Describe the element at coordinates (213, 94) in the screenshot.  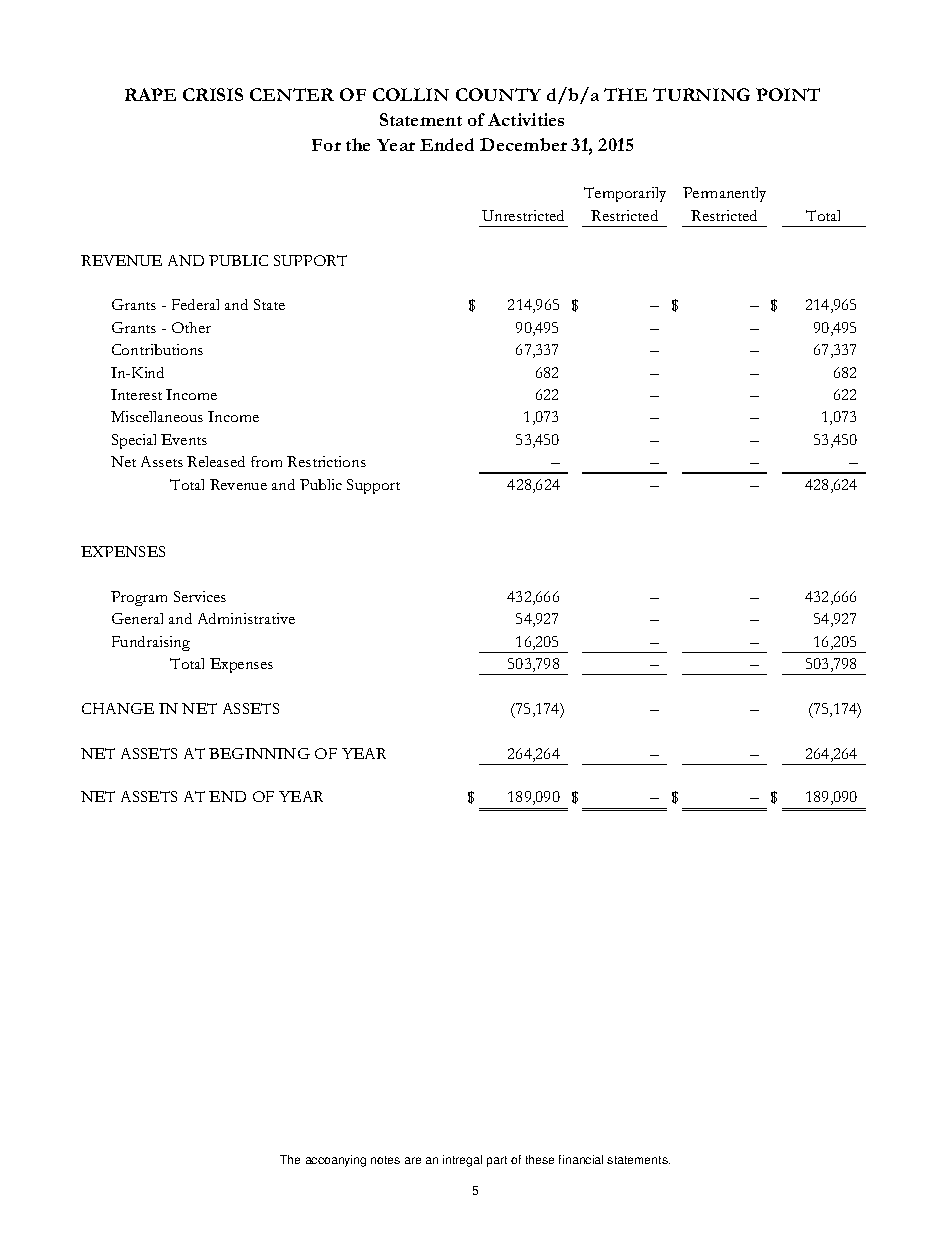
I see `CRISIS` at that location.
